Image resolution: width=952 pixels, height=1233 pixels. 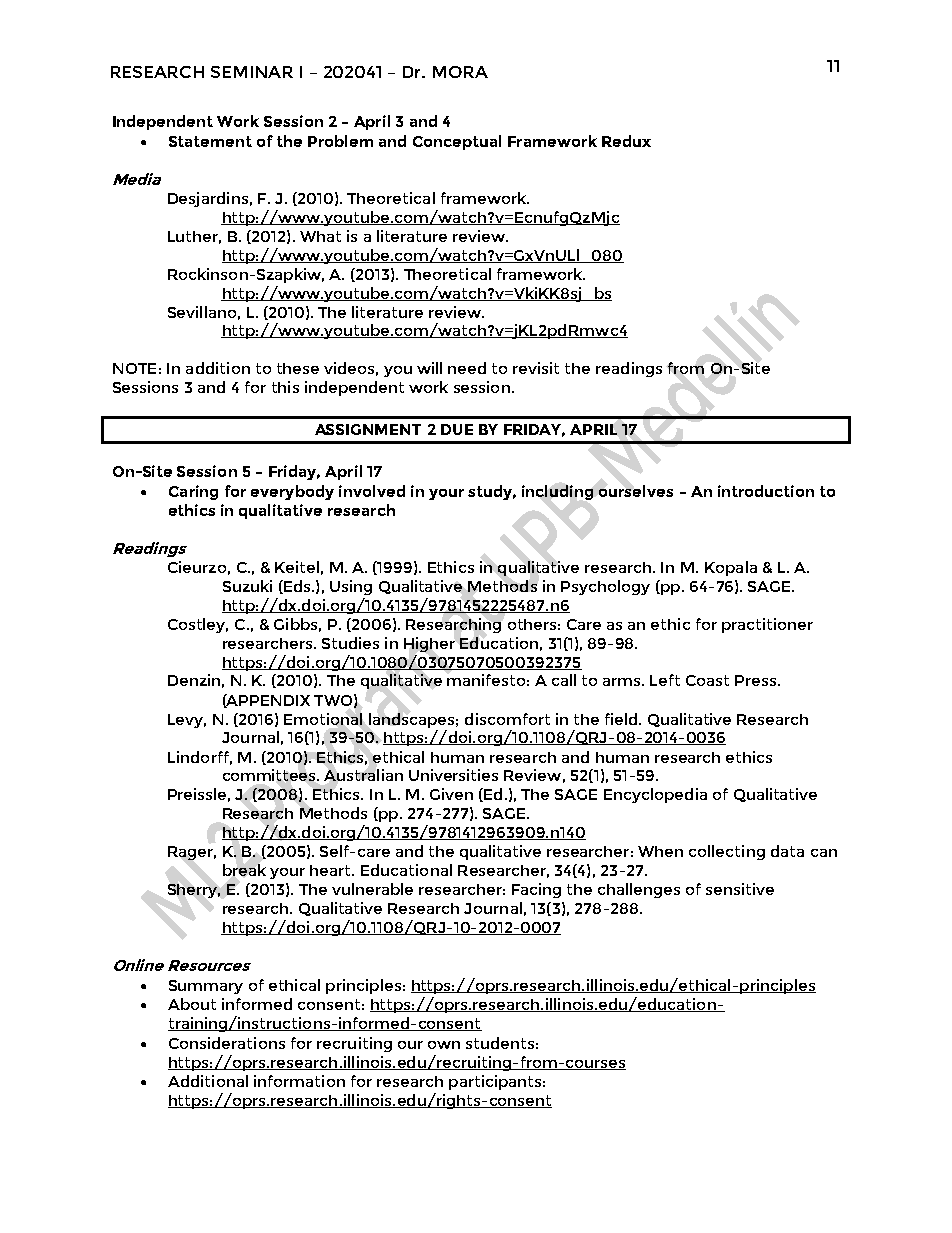 I want to click on discomfort, so click(x=507, y=719).
